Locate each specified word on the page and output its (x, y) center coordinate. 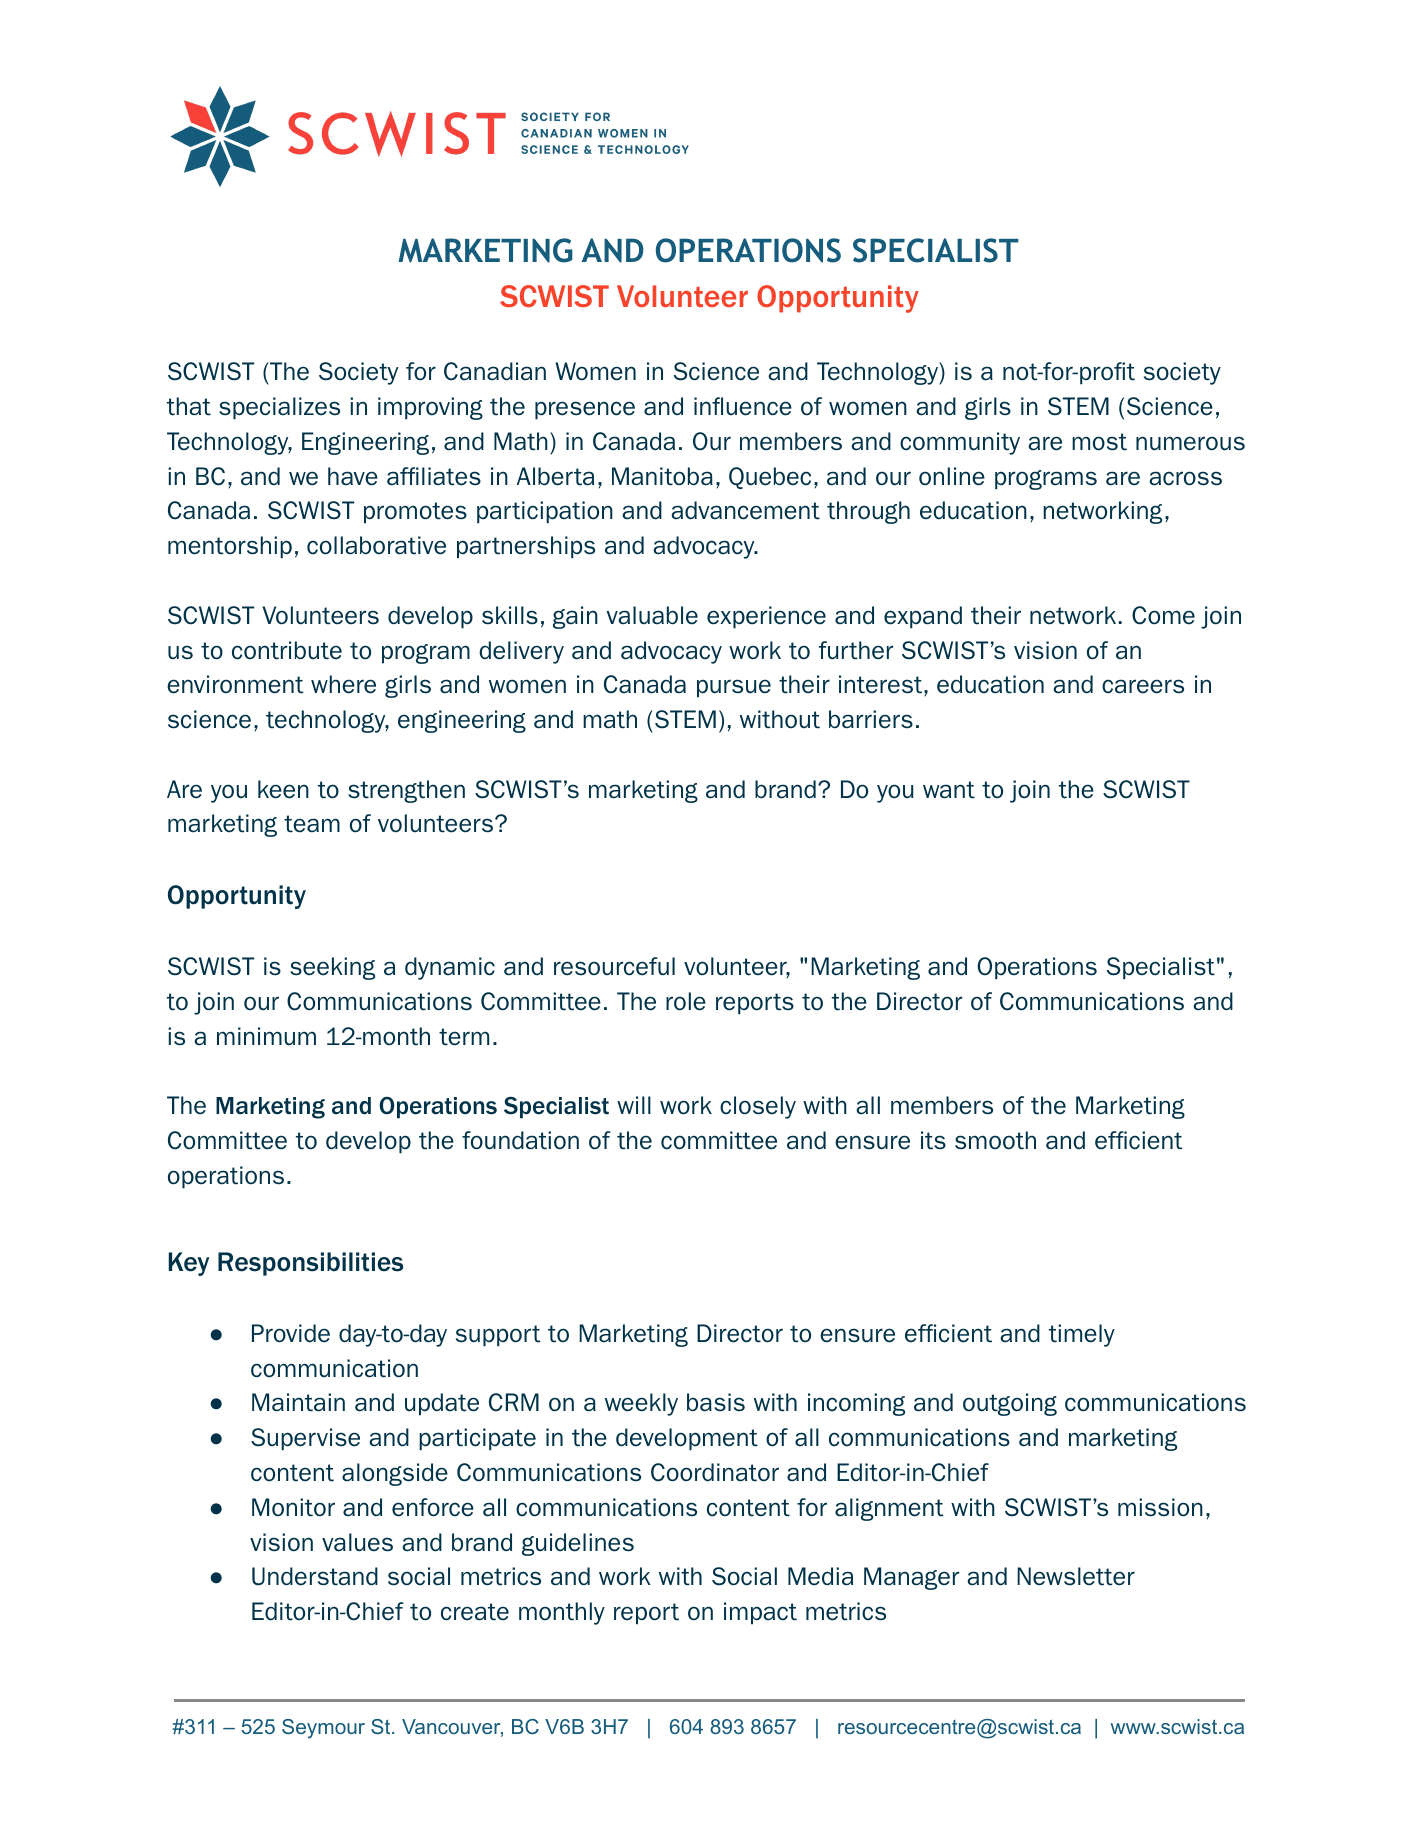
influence (743, 406)
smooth (995, 1140)
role (686, 1001)
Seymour (323, 1729)
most (1099, 442)
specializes (279, 408)
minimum (266, 1036)
